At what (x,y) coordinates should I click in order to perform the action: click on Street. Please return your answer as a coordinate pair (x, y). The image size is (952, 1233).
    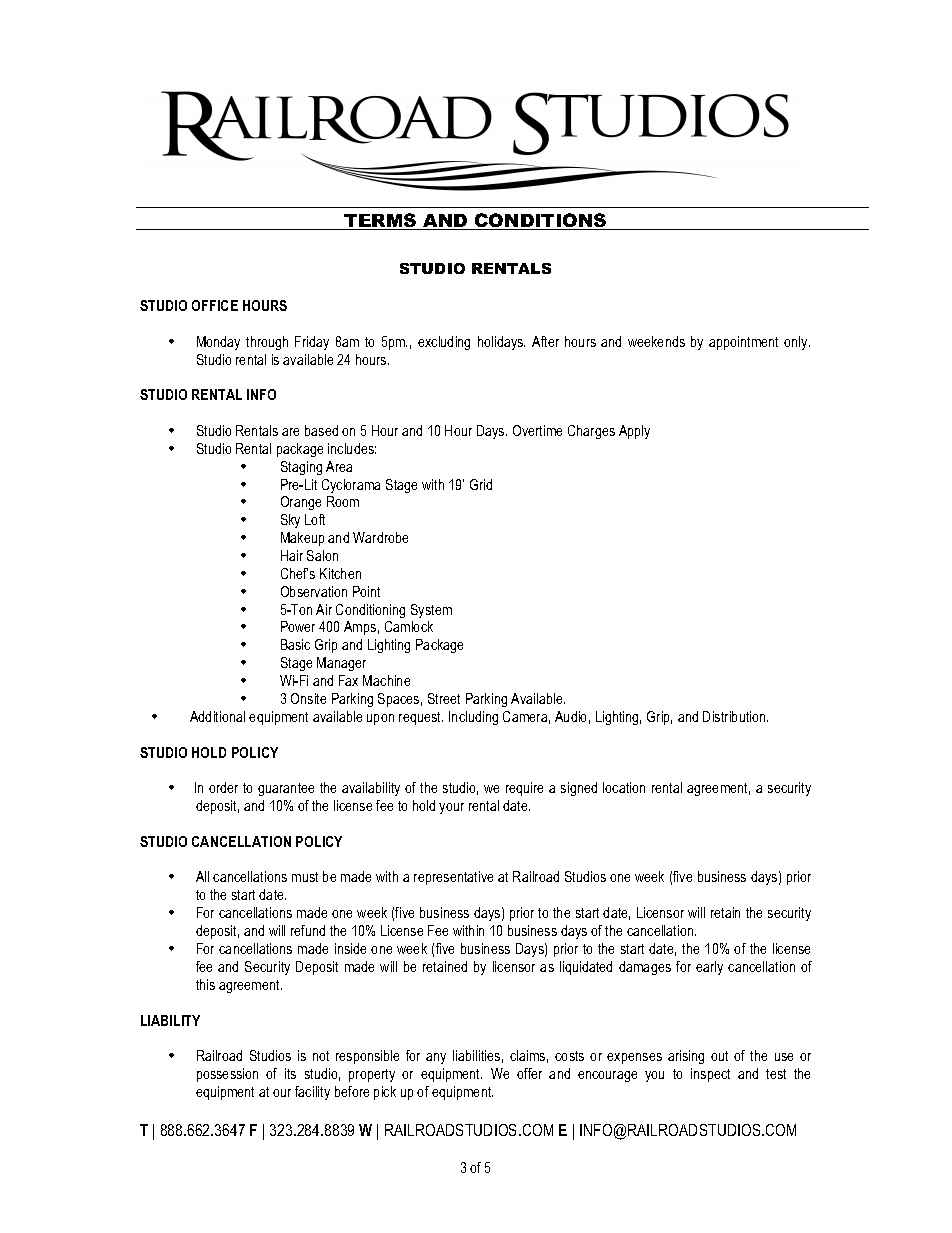
    Looking at the image, I should click on (444, 698).
